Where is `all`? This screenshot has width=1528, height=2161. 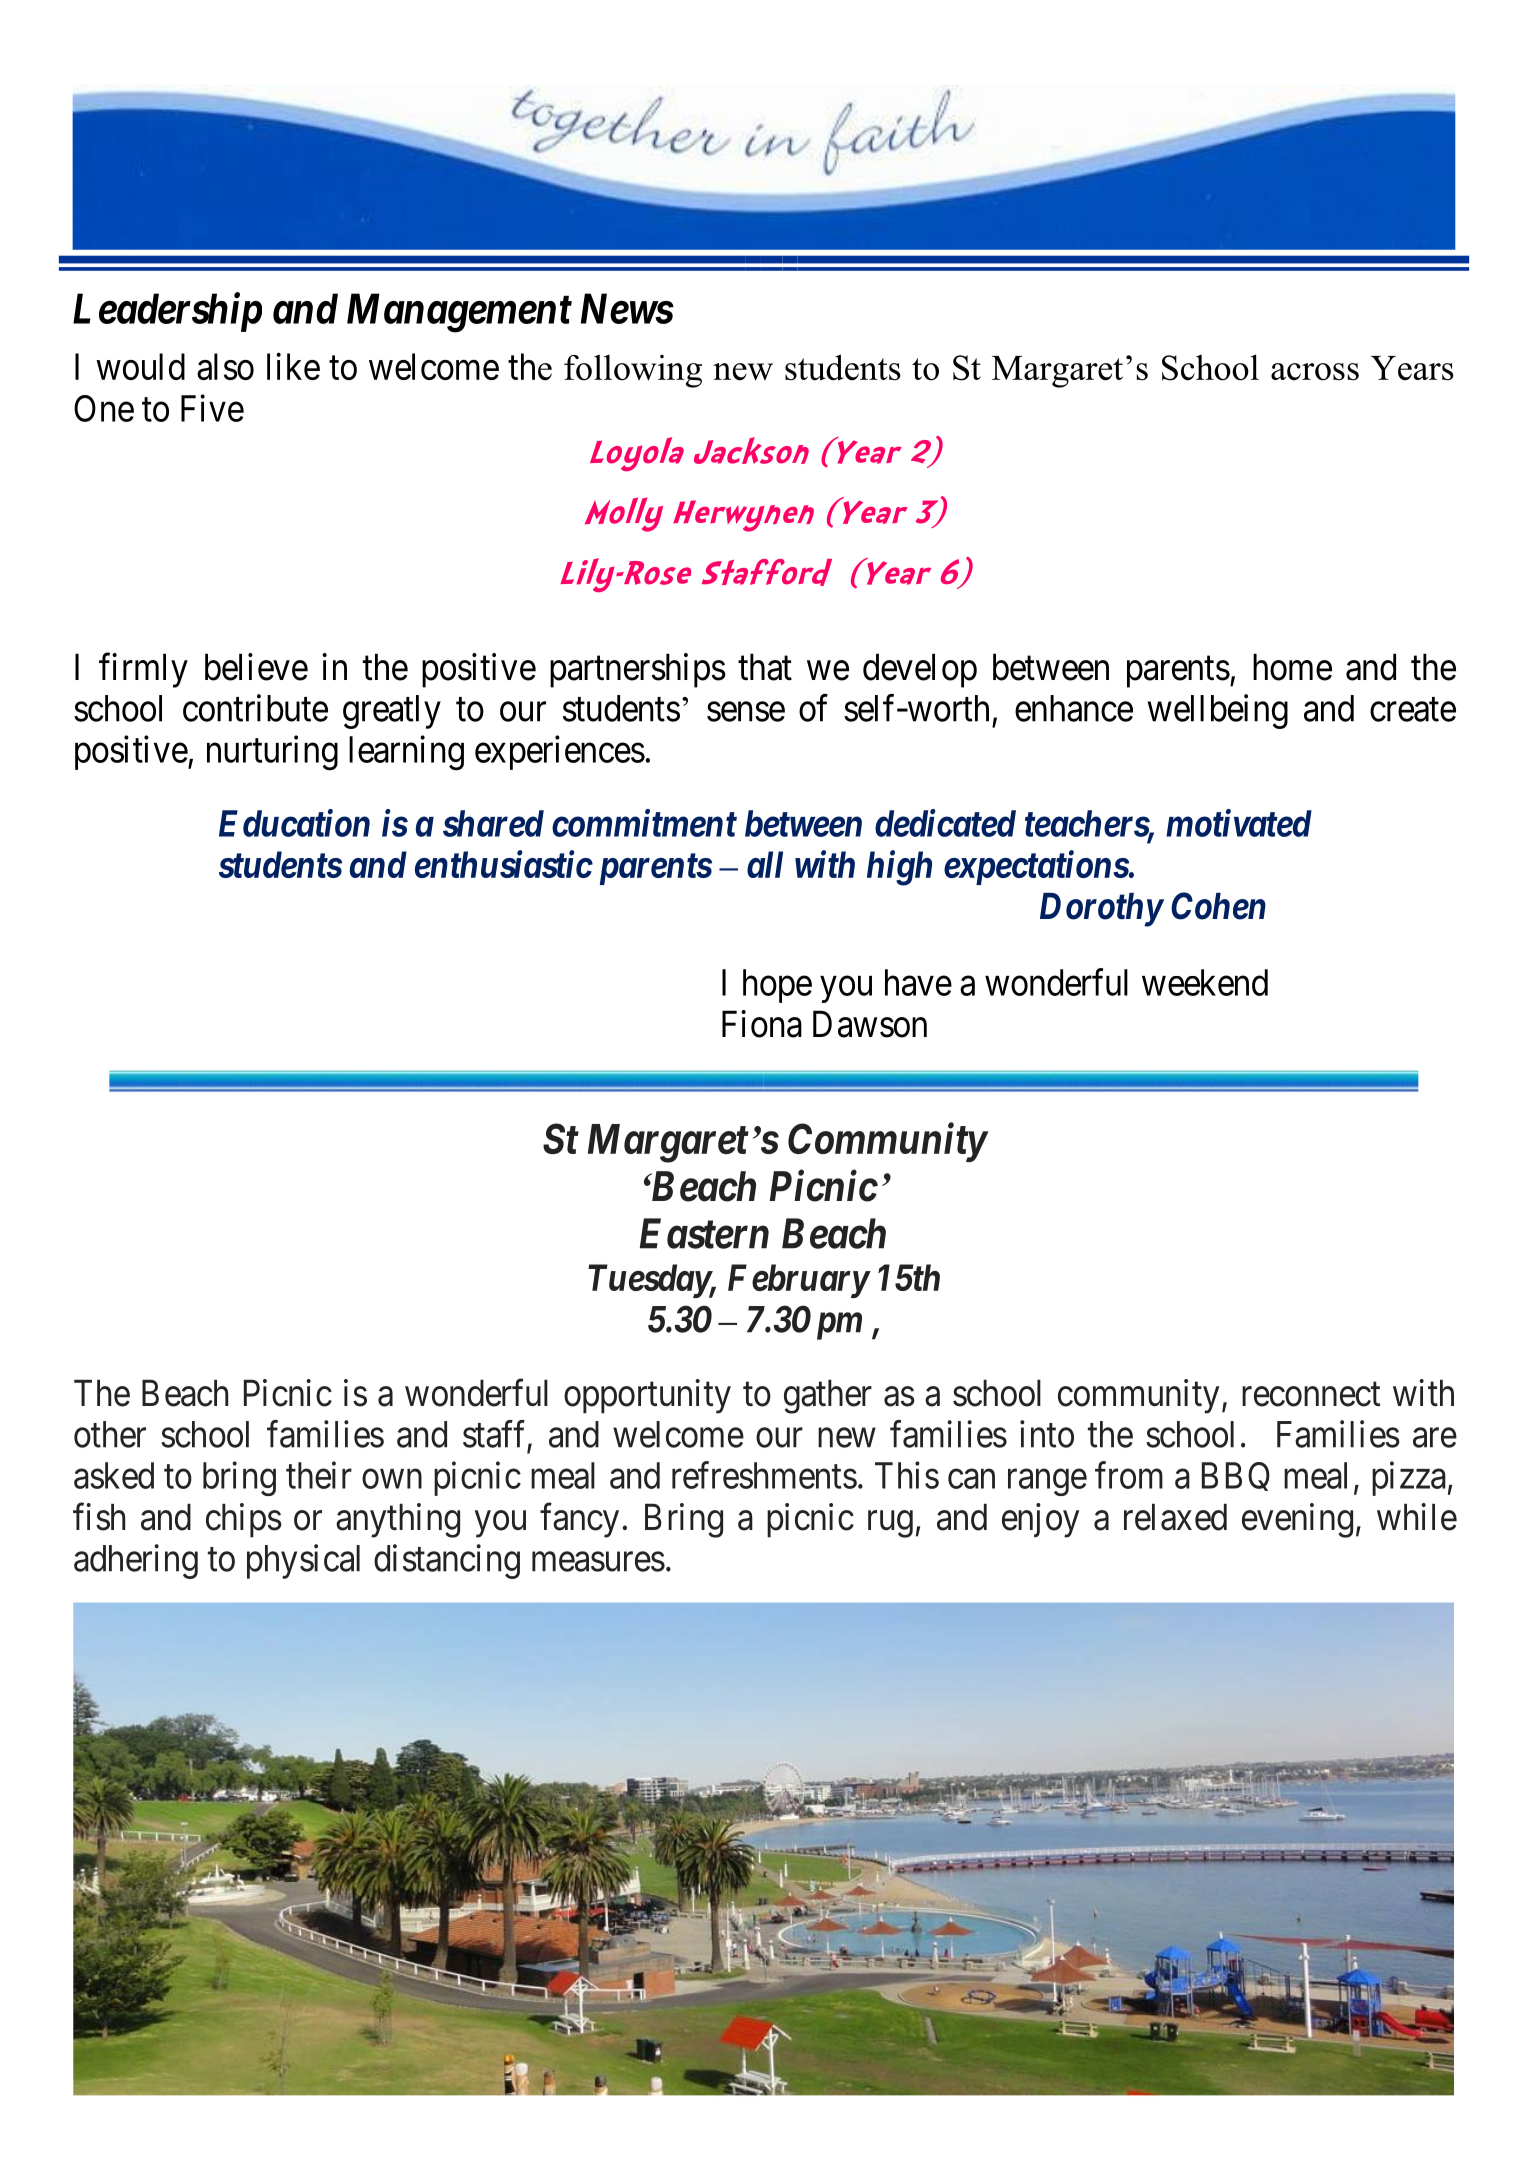
all is located at coordinates (765, 864).
